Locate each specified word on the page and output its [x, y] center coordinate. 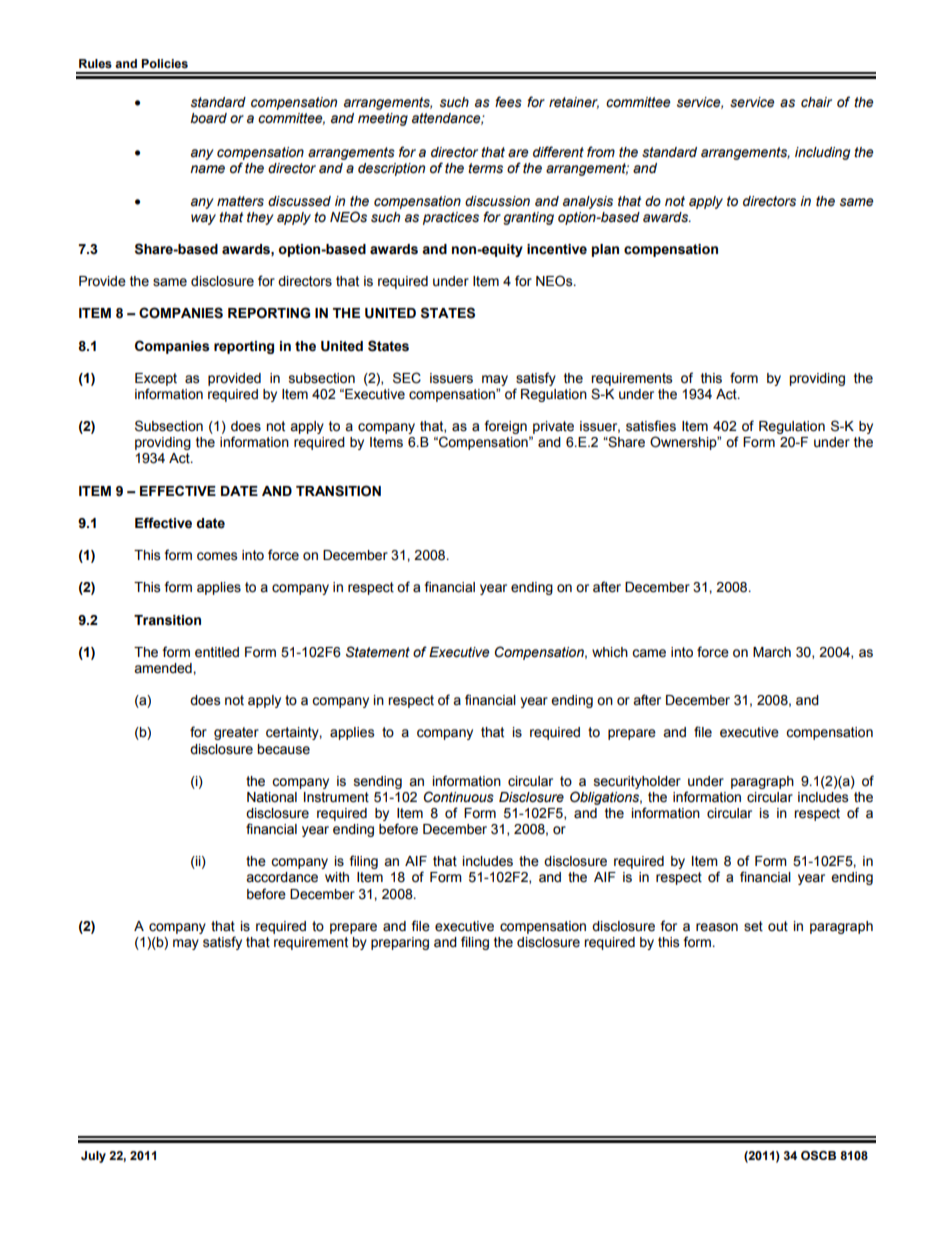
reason [717, 927]
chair [816, 102]
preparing [400, 943]
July [93, 1157]
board [208, 118]
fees [508, 102]
